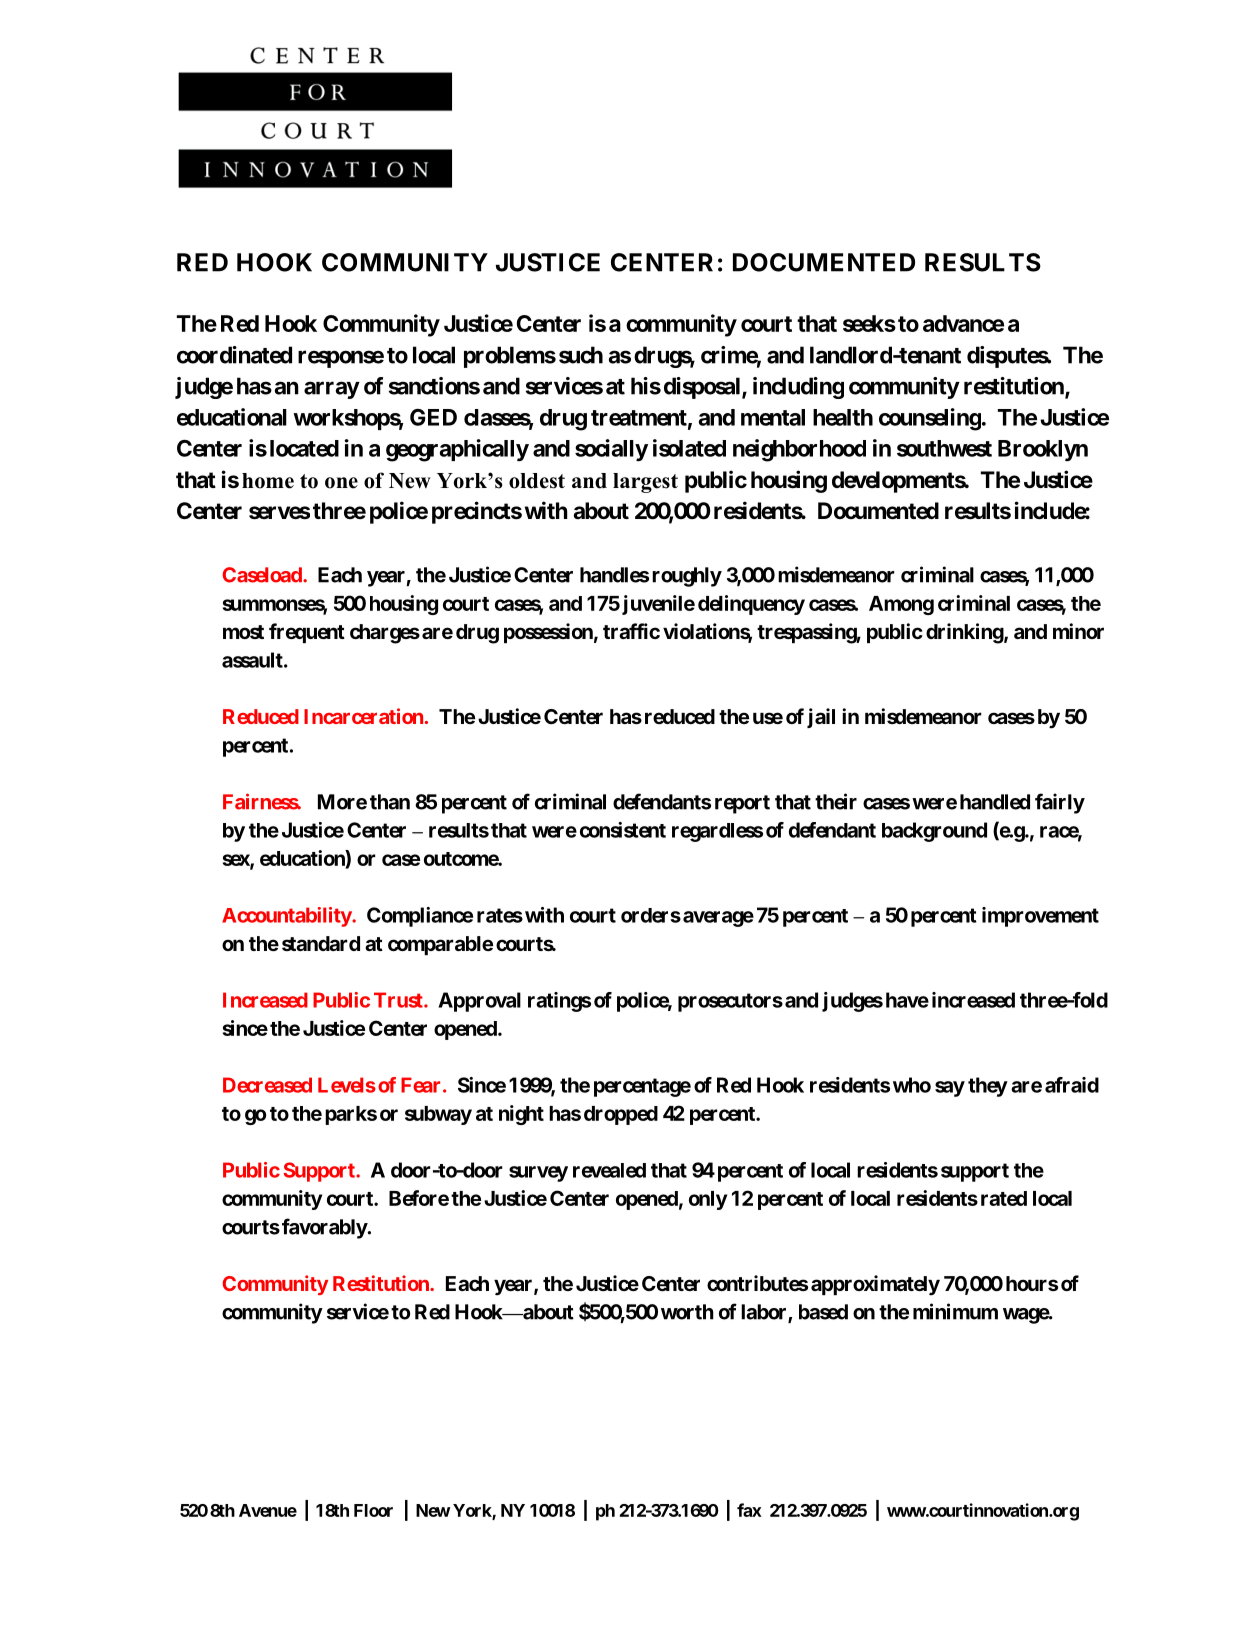  Describe the element at coordinates (581, 355) in the screenshot. I see `such` at that location.
